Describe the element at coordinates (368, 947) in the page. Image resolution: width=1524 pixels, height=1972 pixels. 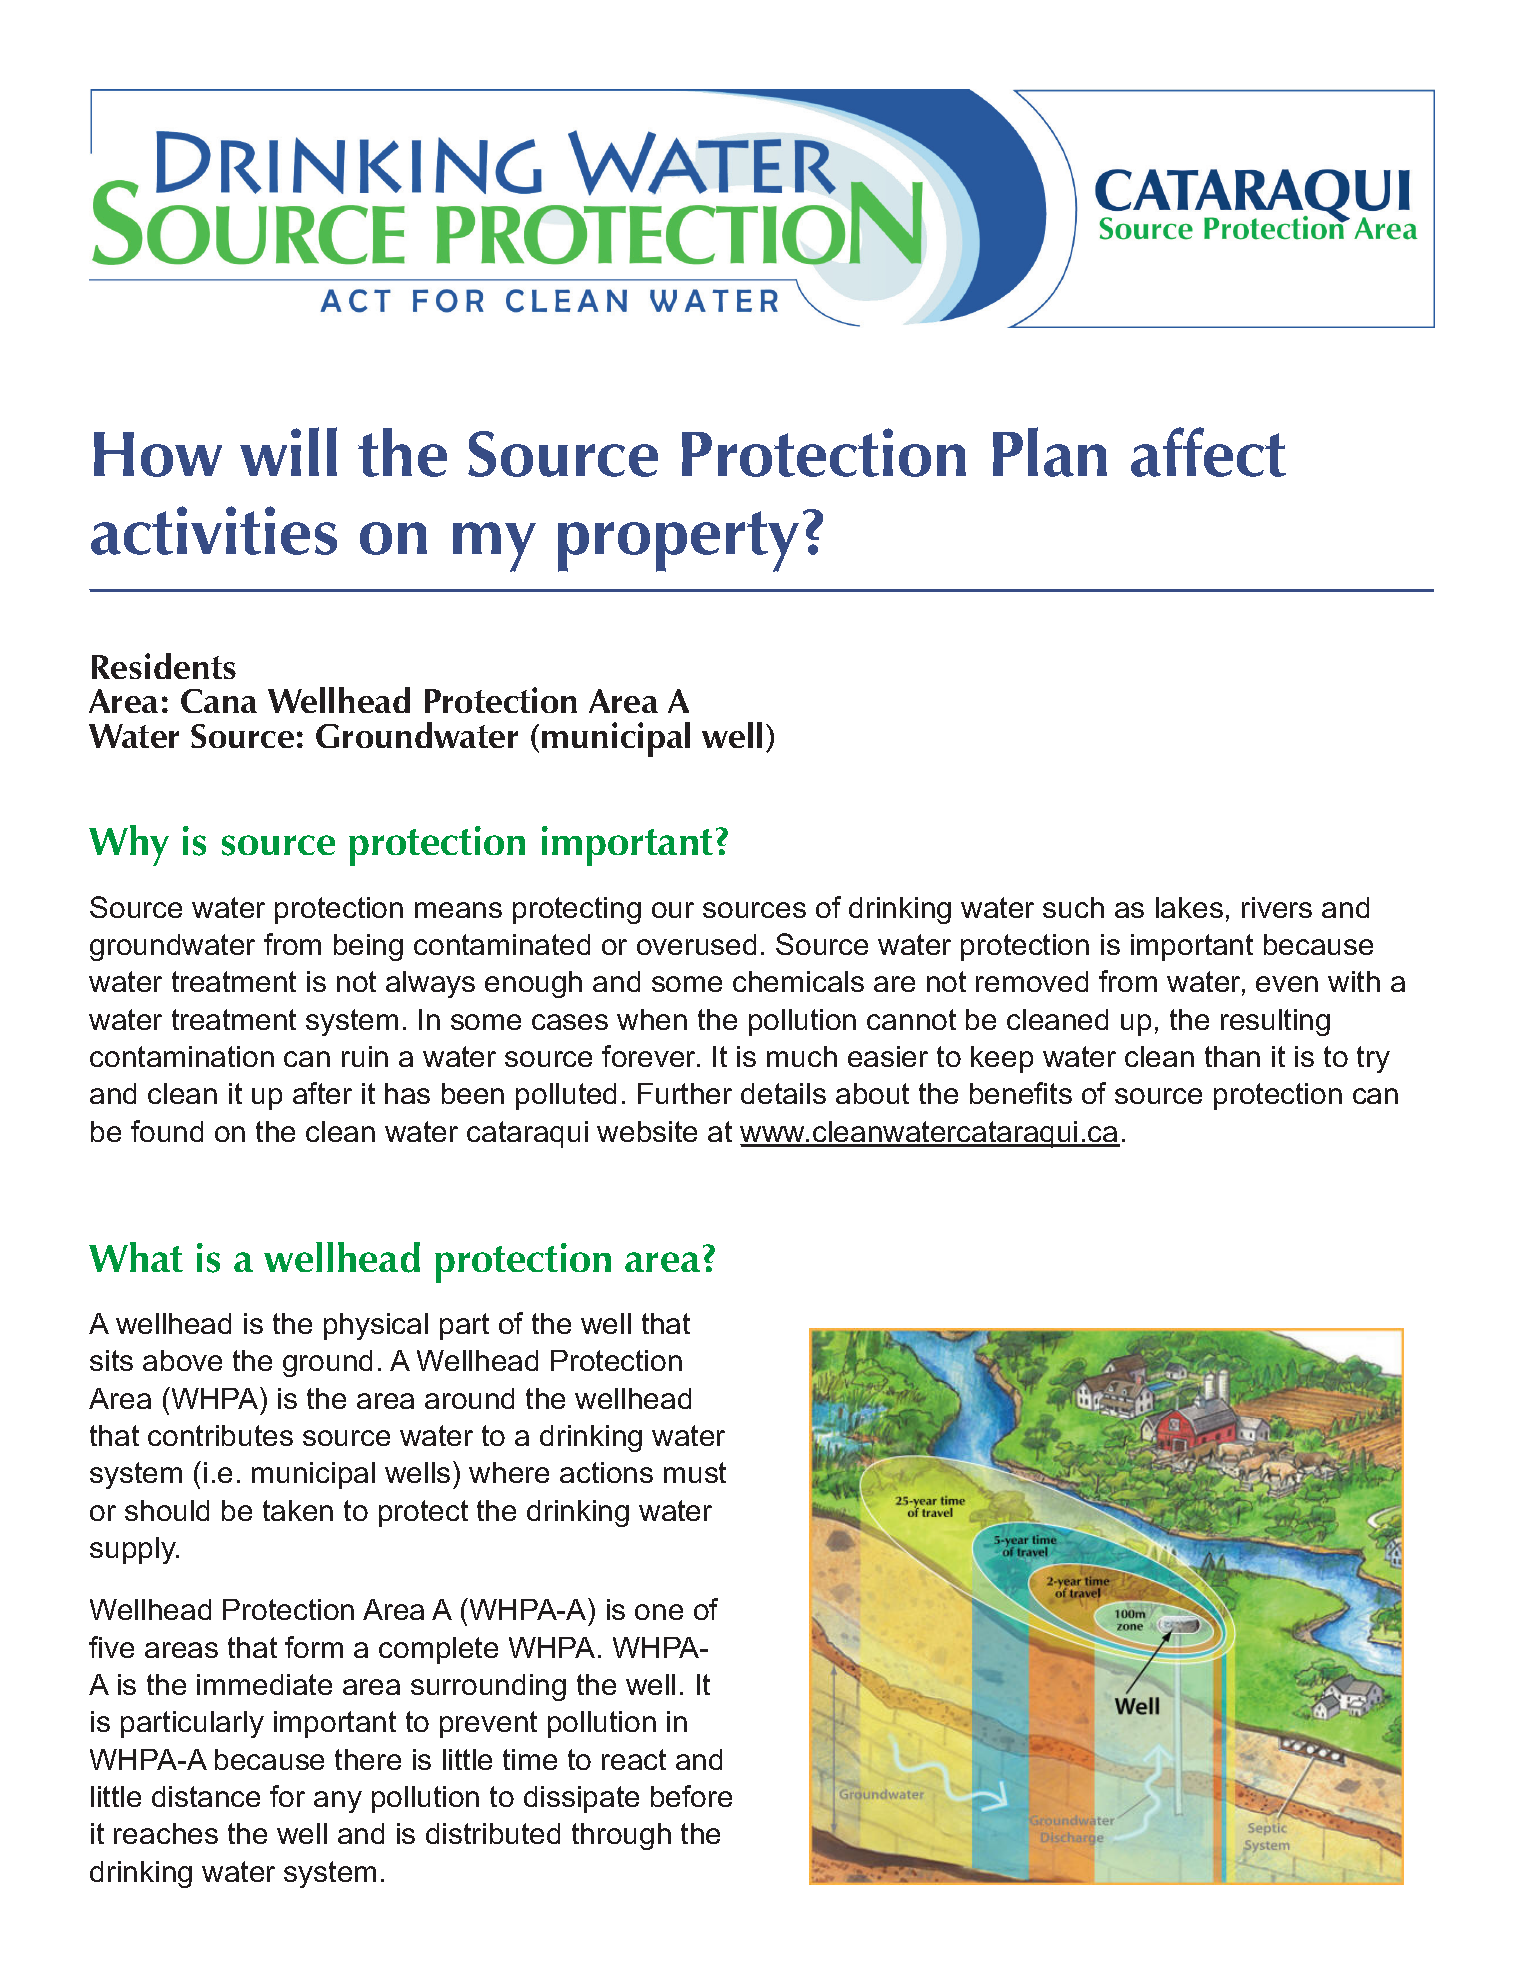
I see `being` at that location.
